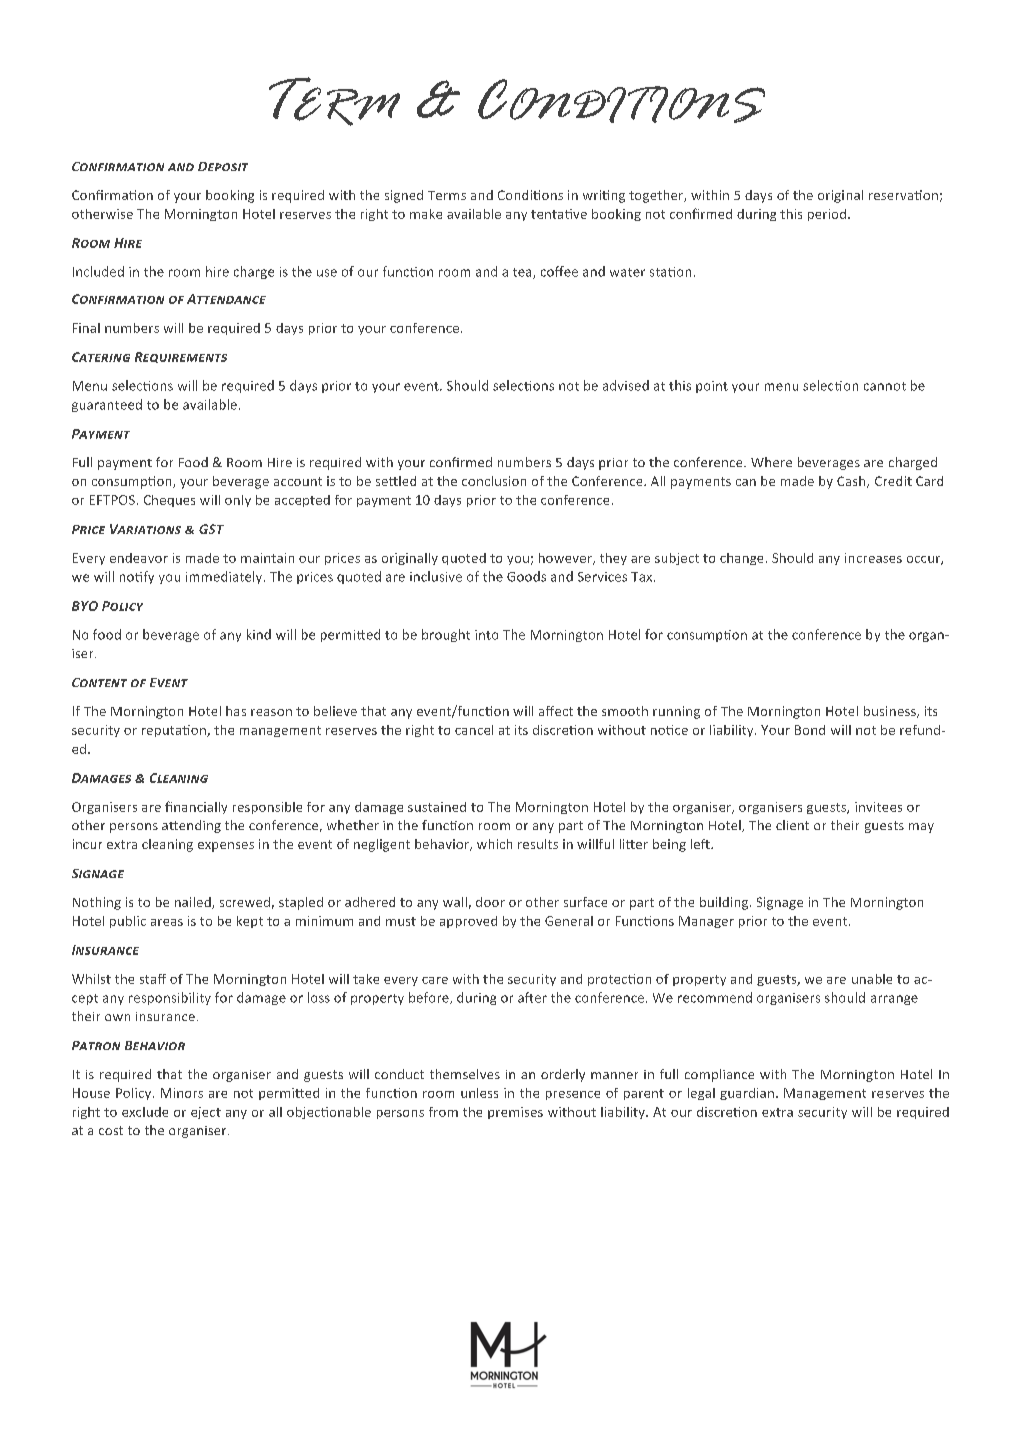 This screenshot has height=1436, width=1015. I want to click on business, so click(891, 712).
